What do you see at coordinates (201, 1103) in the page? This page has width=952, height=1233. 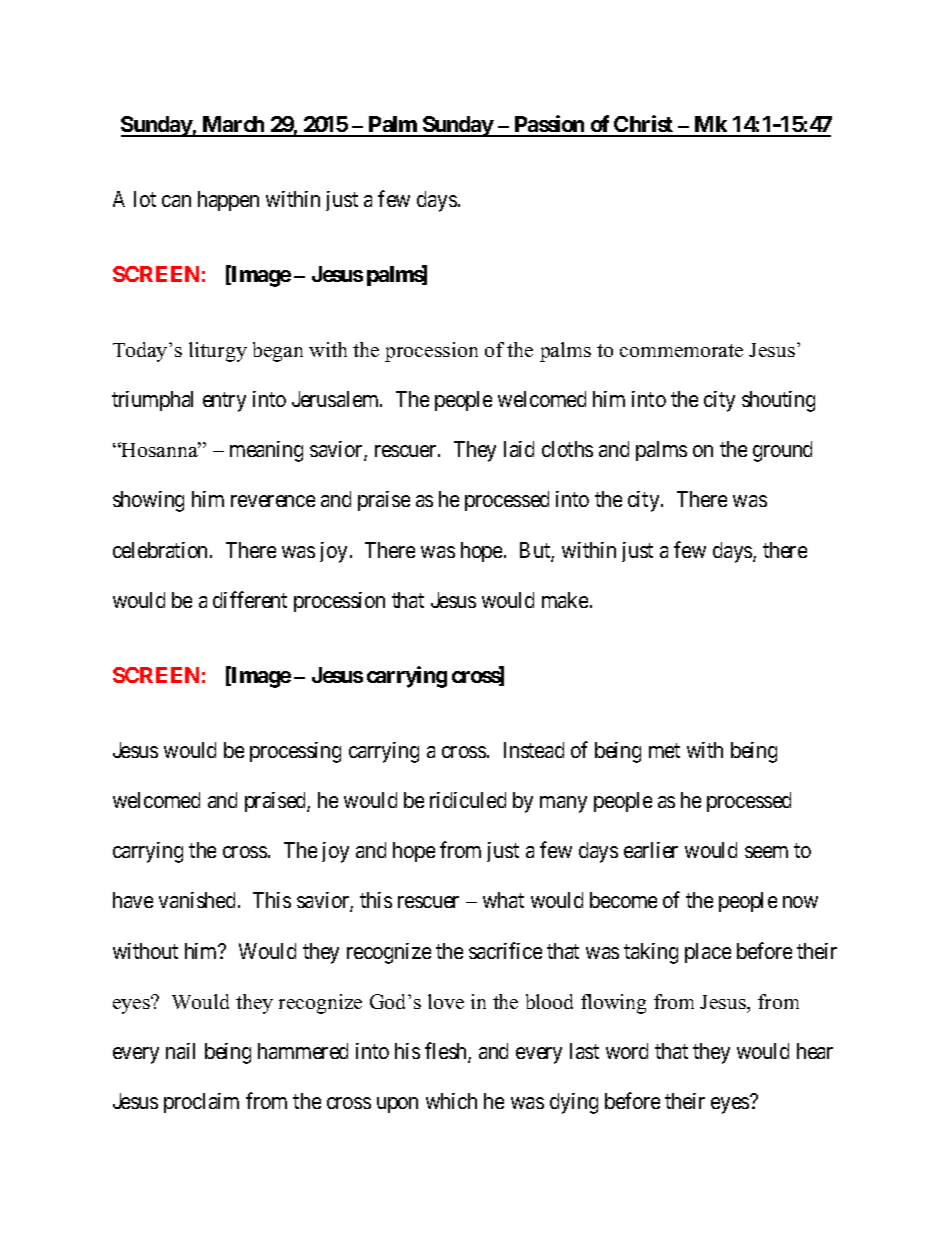 I see `proclaim` at bounding box center [201, 1103].
